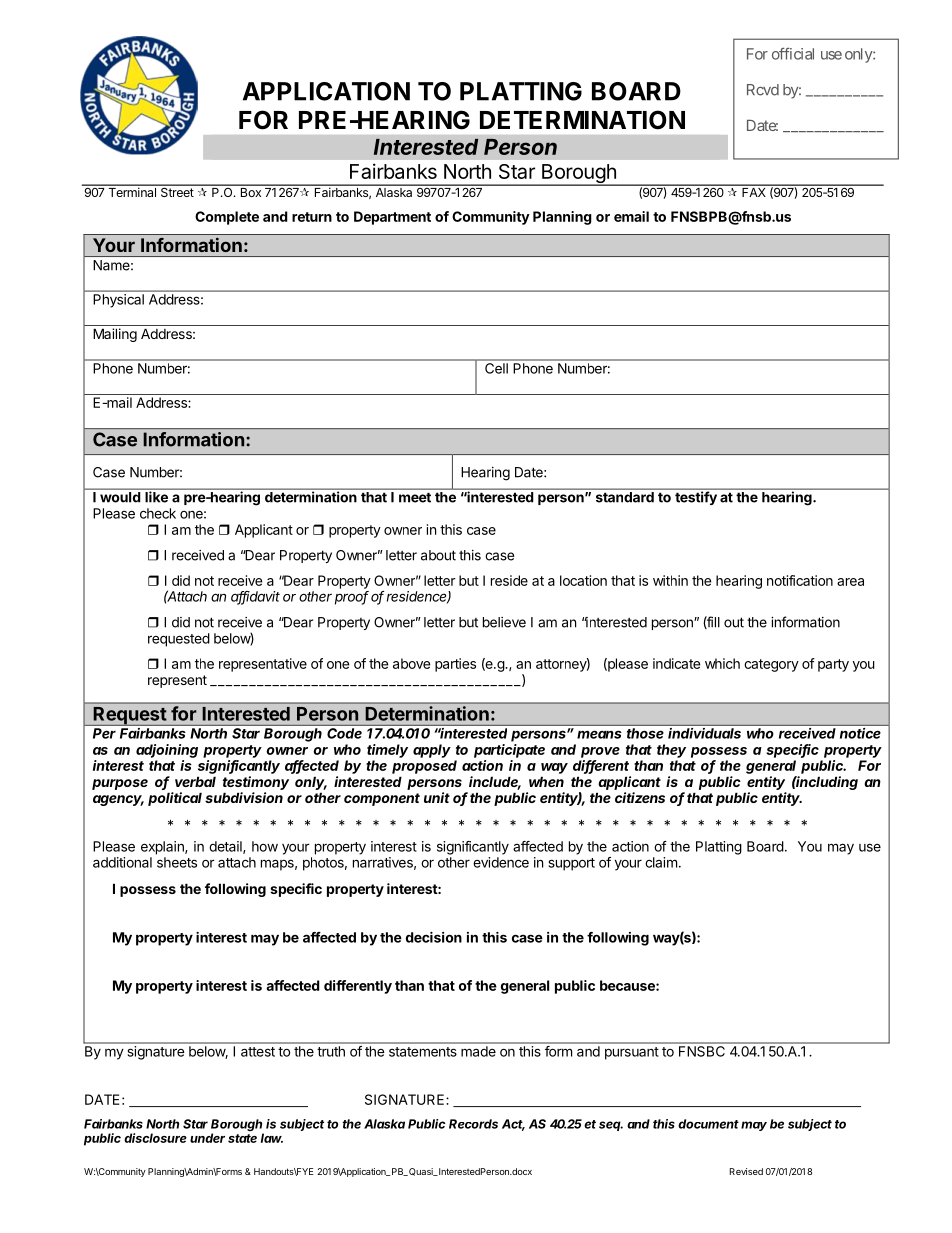  Describe the element at coordinates (793, 54) in the screenshot. I see `official` at that location.
